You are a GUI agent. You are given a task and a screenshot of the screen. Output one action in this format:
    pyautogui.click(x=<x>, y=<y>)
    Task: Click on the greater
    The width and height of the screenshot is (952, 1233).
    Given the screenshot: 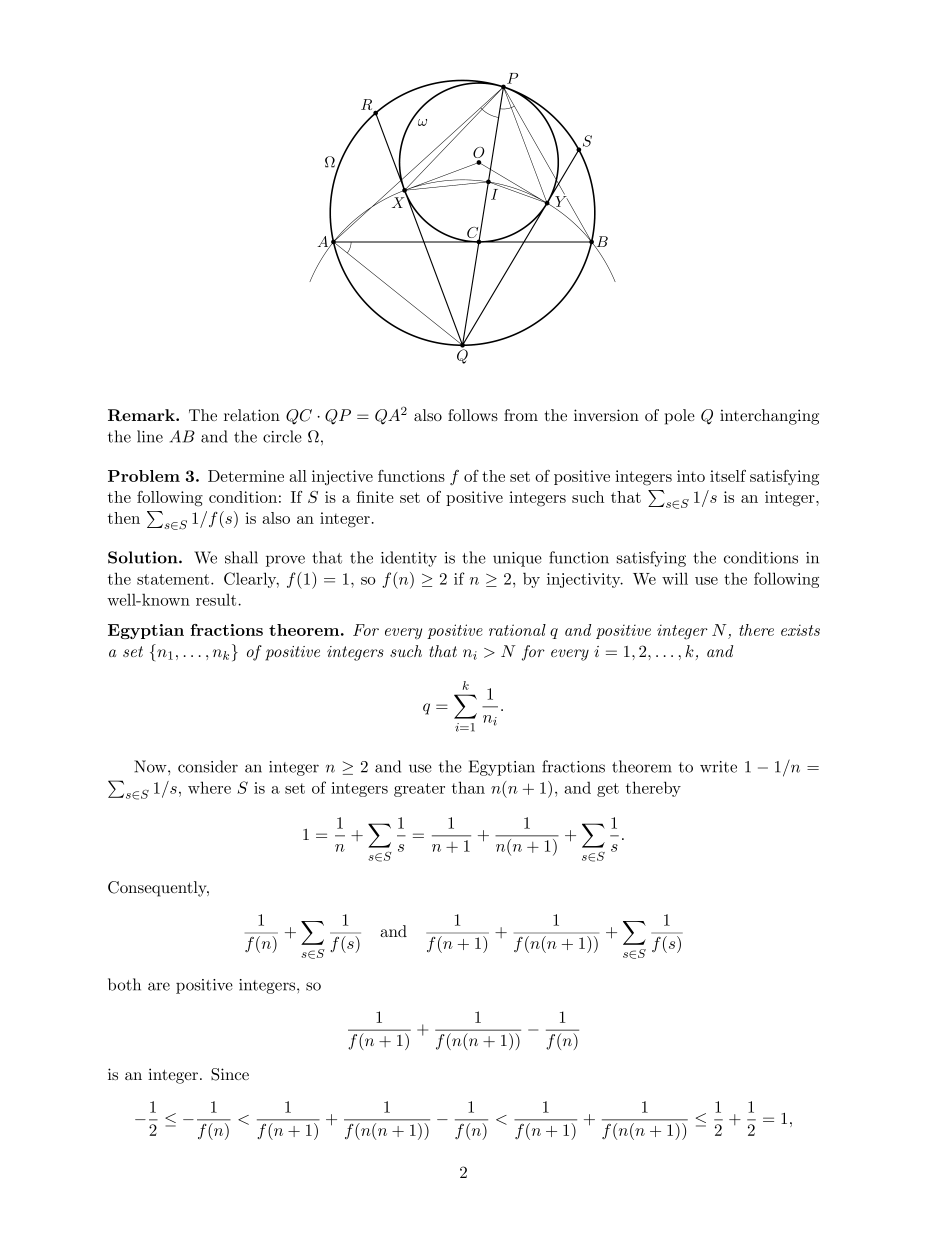 What is the action you would take?
    pyautogui.click(x=419, y=790)
